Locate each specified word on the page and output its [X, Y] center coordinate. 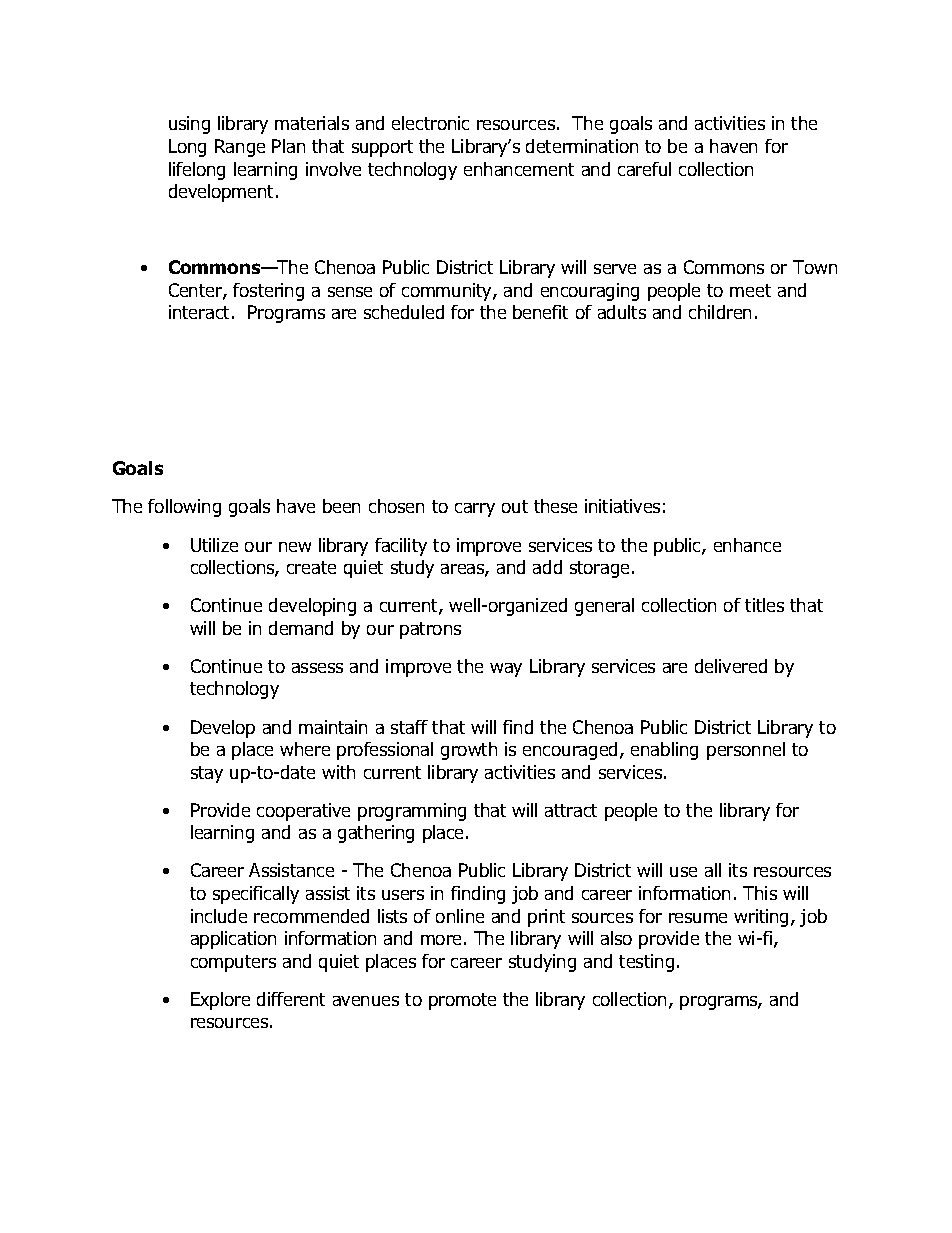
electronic [430, 123]
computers [233, 963]
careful [644, 169]
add [547, 567]
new [295, 547]
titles [764, 605]
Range [240, 148]
